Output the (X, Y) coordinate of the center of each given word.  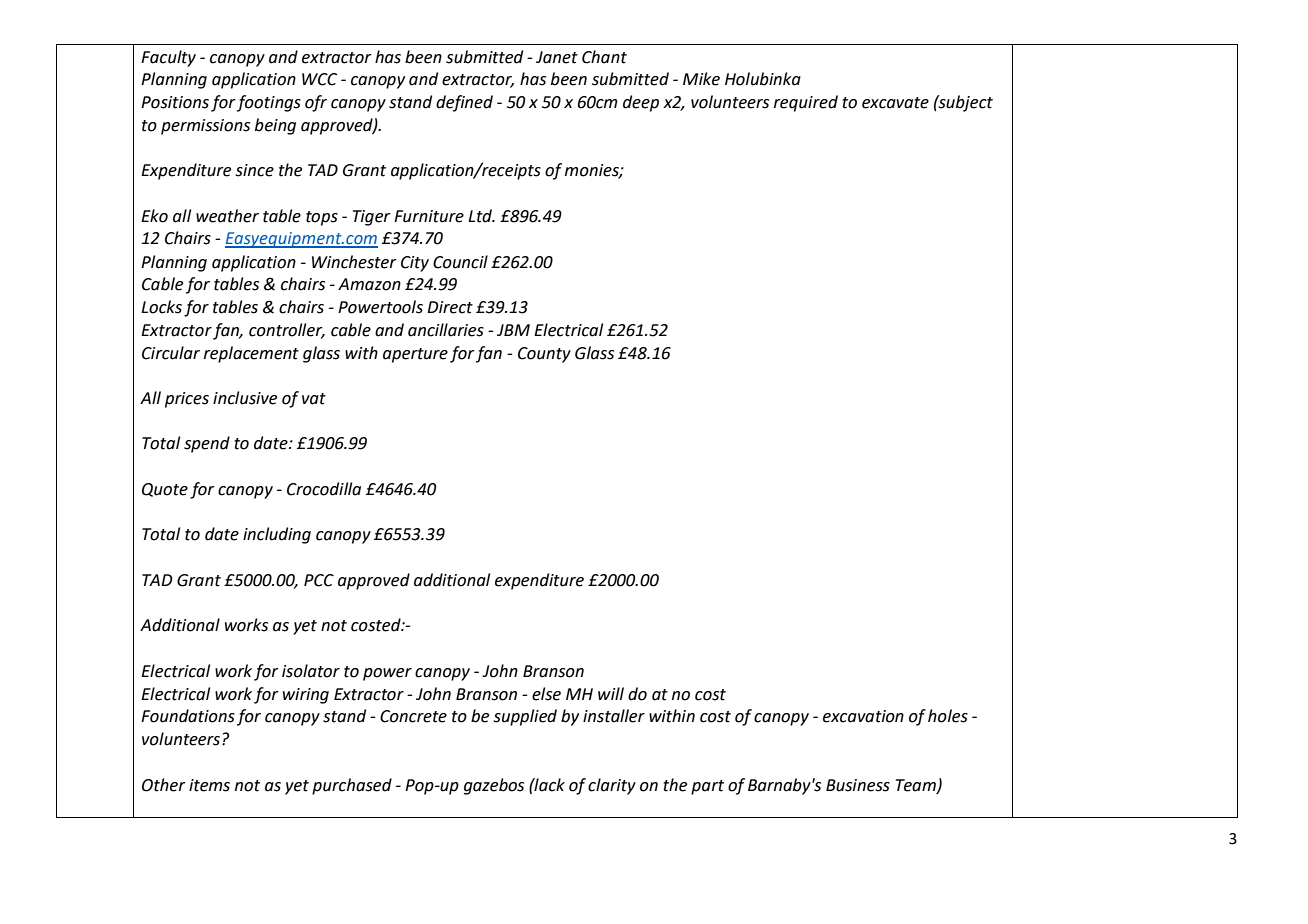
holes (948, 716)
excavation (863, 716)
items (209, 785)
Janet (557, 57)
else (546, 694)
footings (269, 103)
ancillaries (446, 330)
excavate (895, 103)
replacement (251, 354)
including (277, 535)
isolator (311, 671)
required (806, 103)
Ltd (481, 216)
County (544, 355)
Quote (165, 490)
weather (227, 216)
